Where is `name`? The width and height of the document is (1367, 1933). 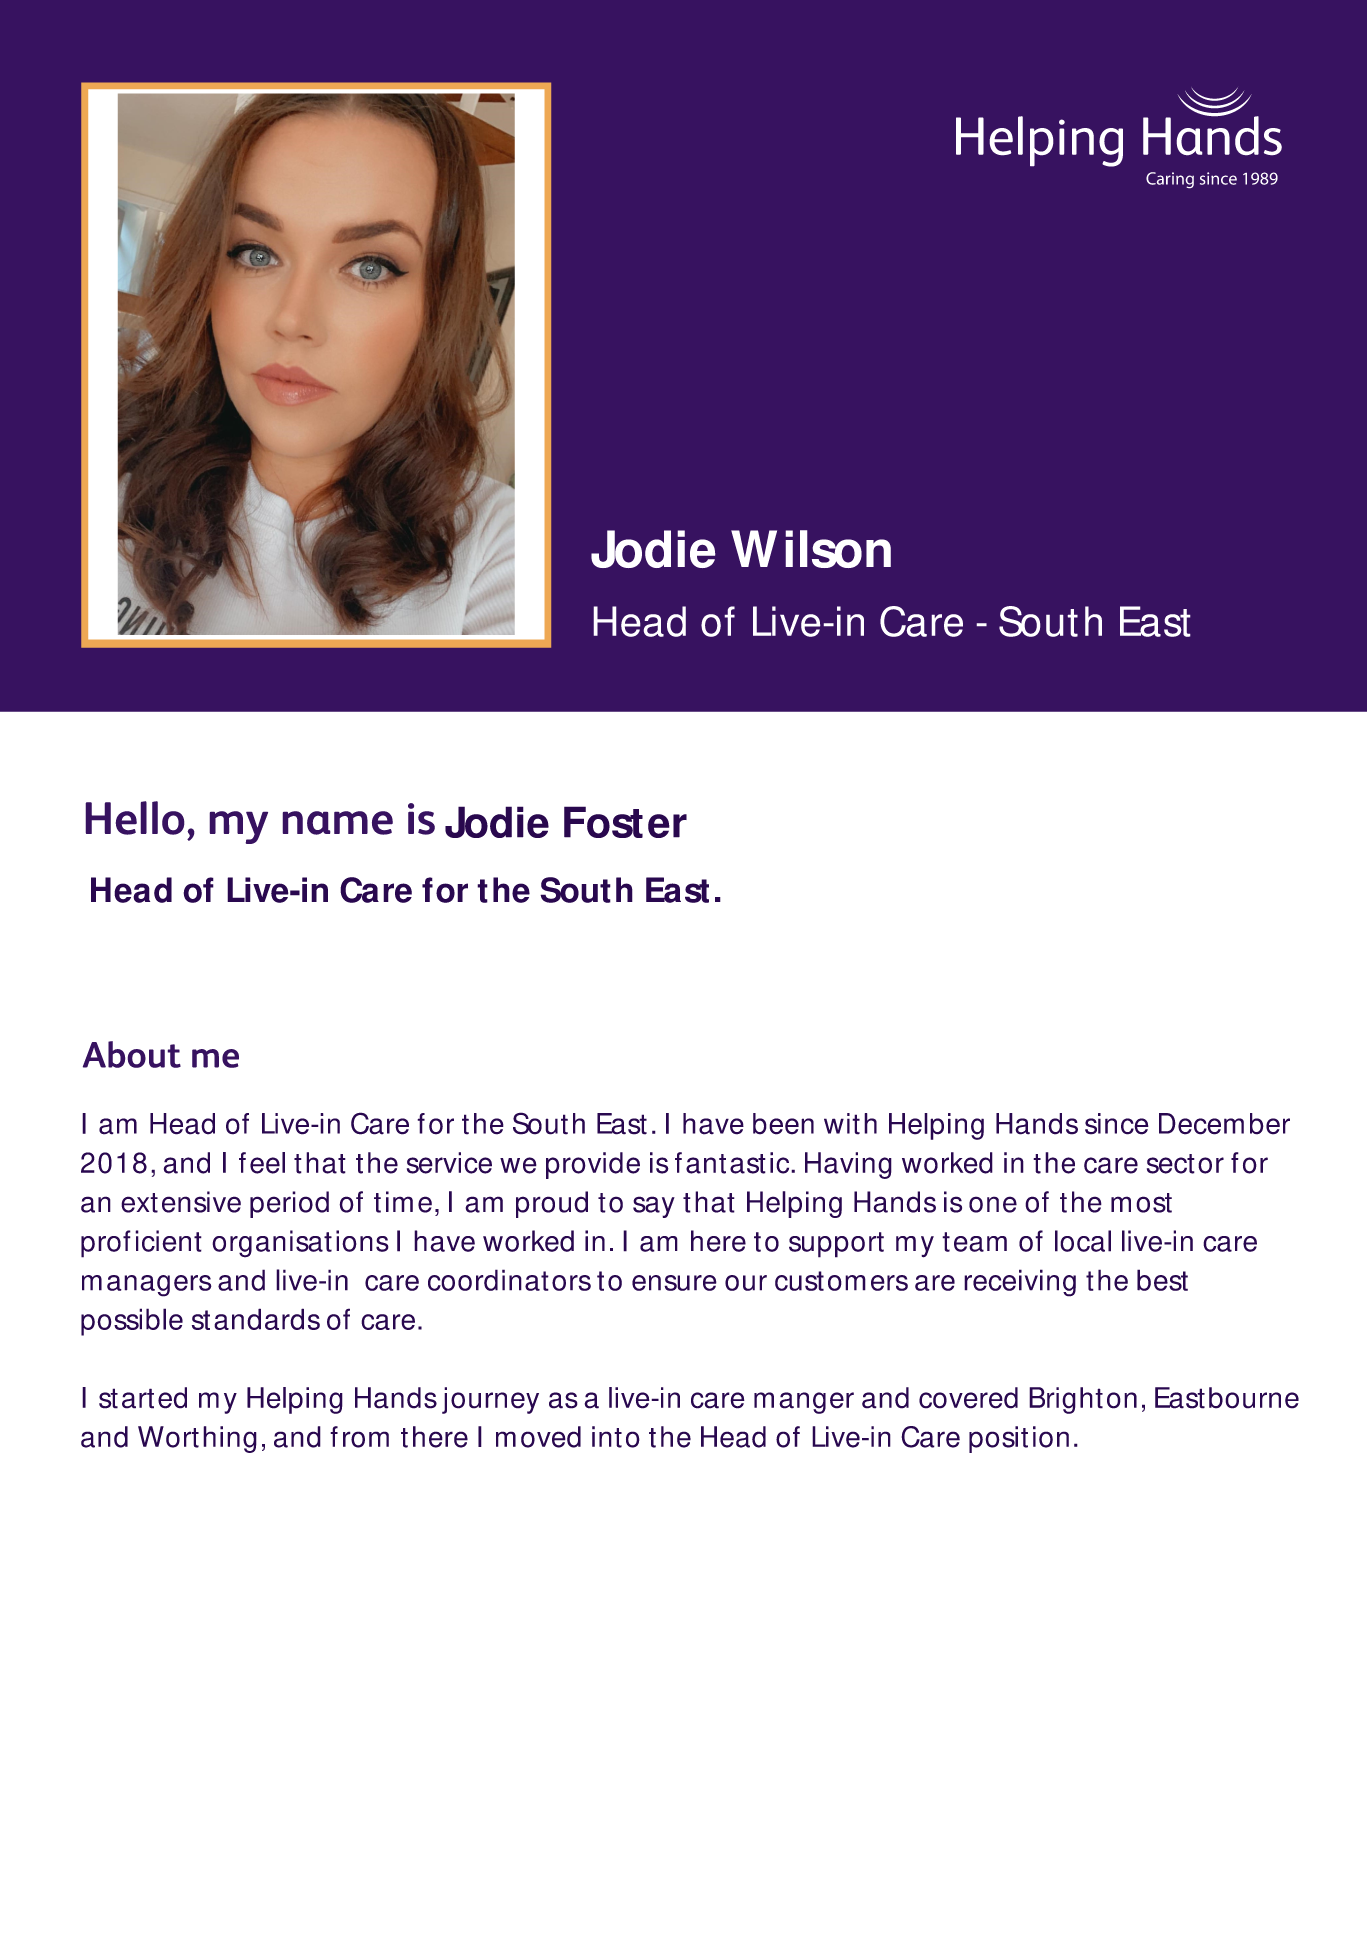
name is located at coordinates (337, 823).
